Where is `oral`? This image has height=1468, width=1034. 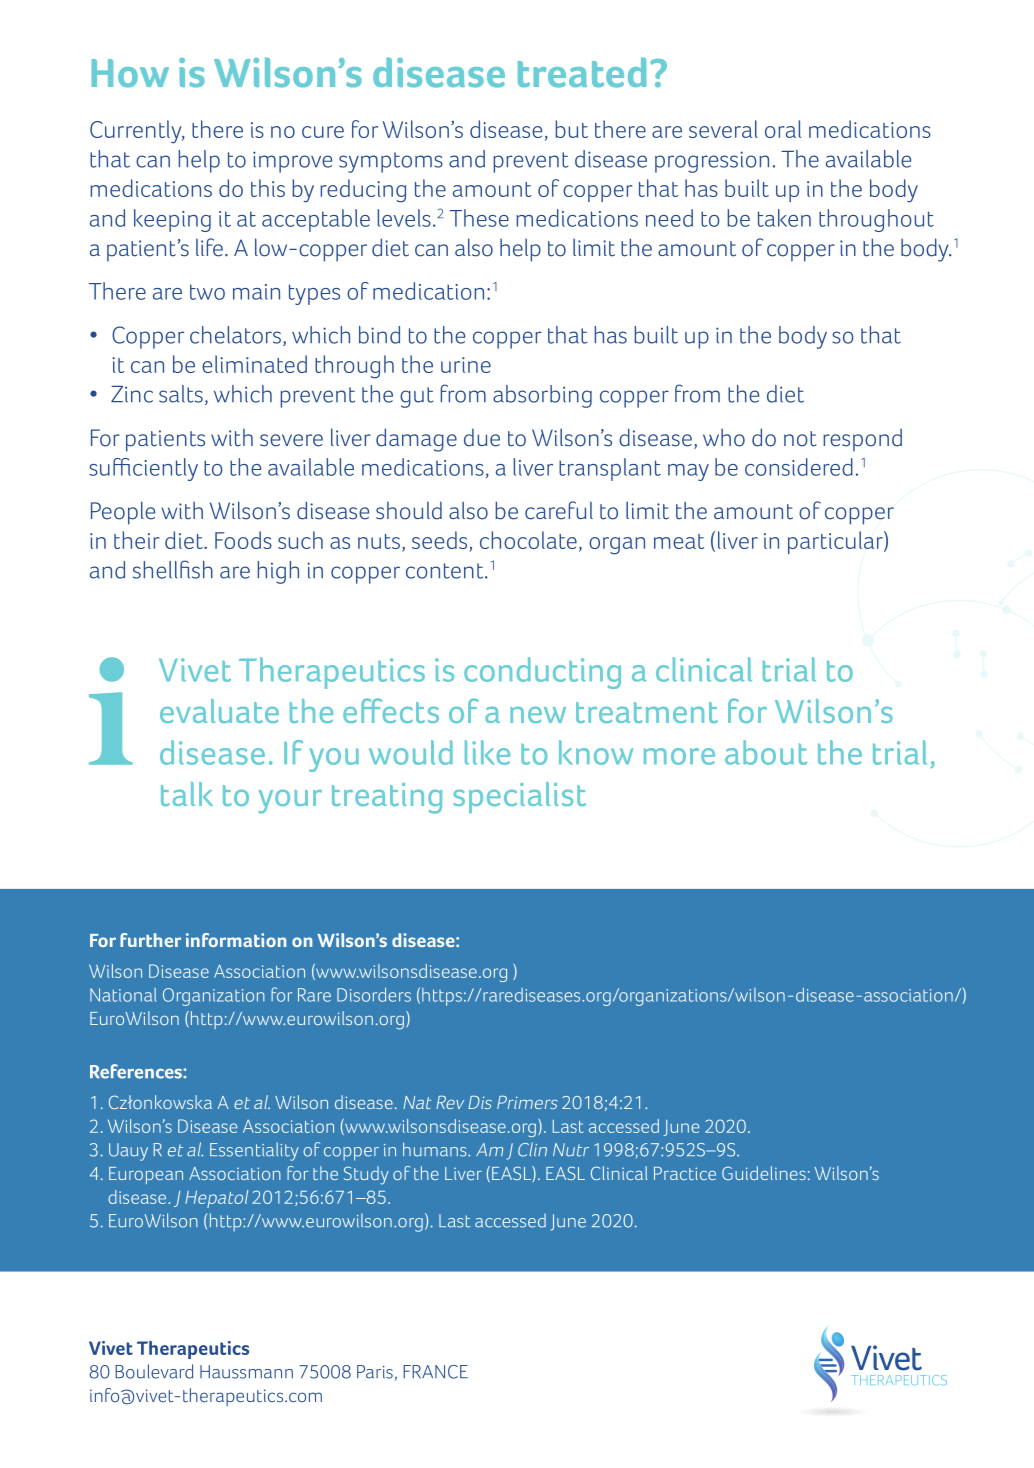 oral is located at coordinates (783, 129).
